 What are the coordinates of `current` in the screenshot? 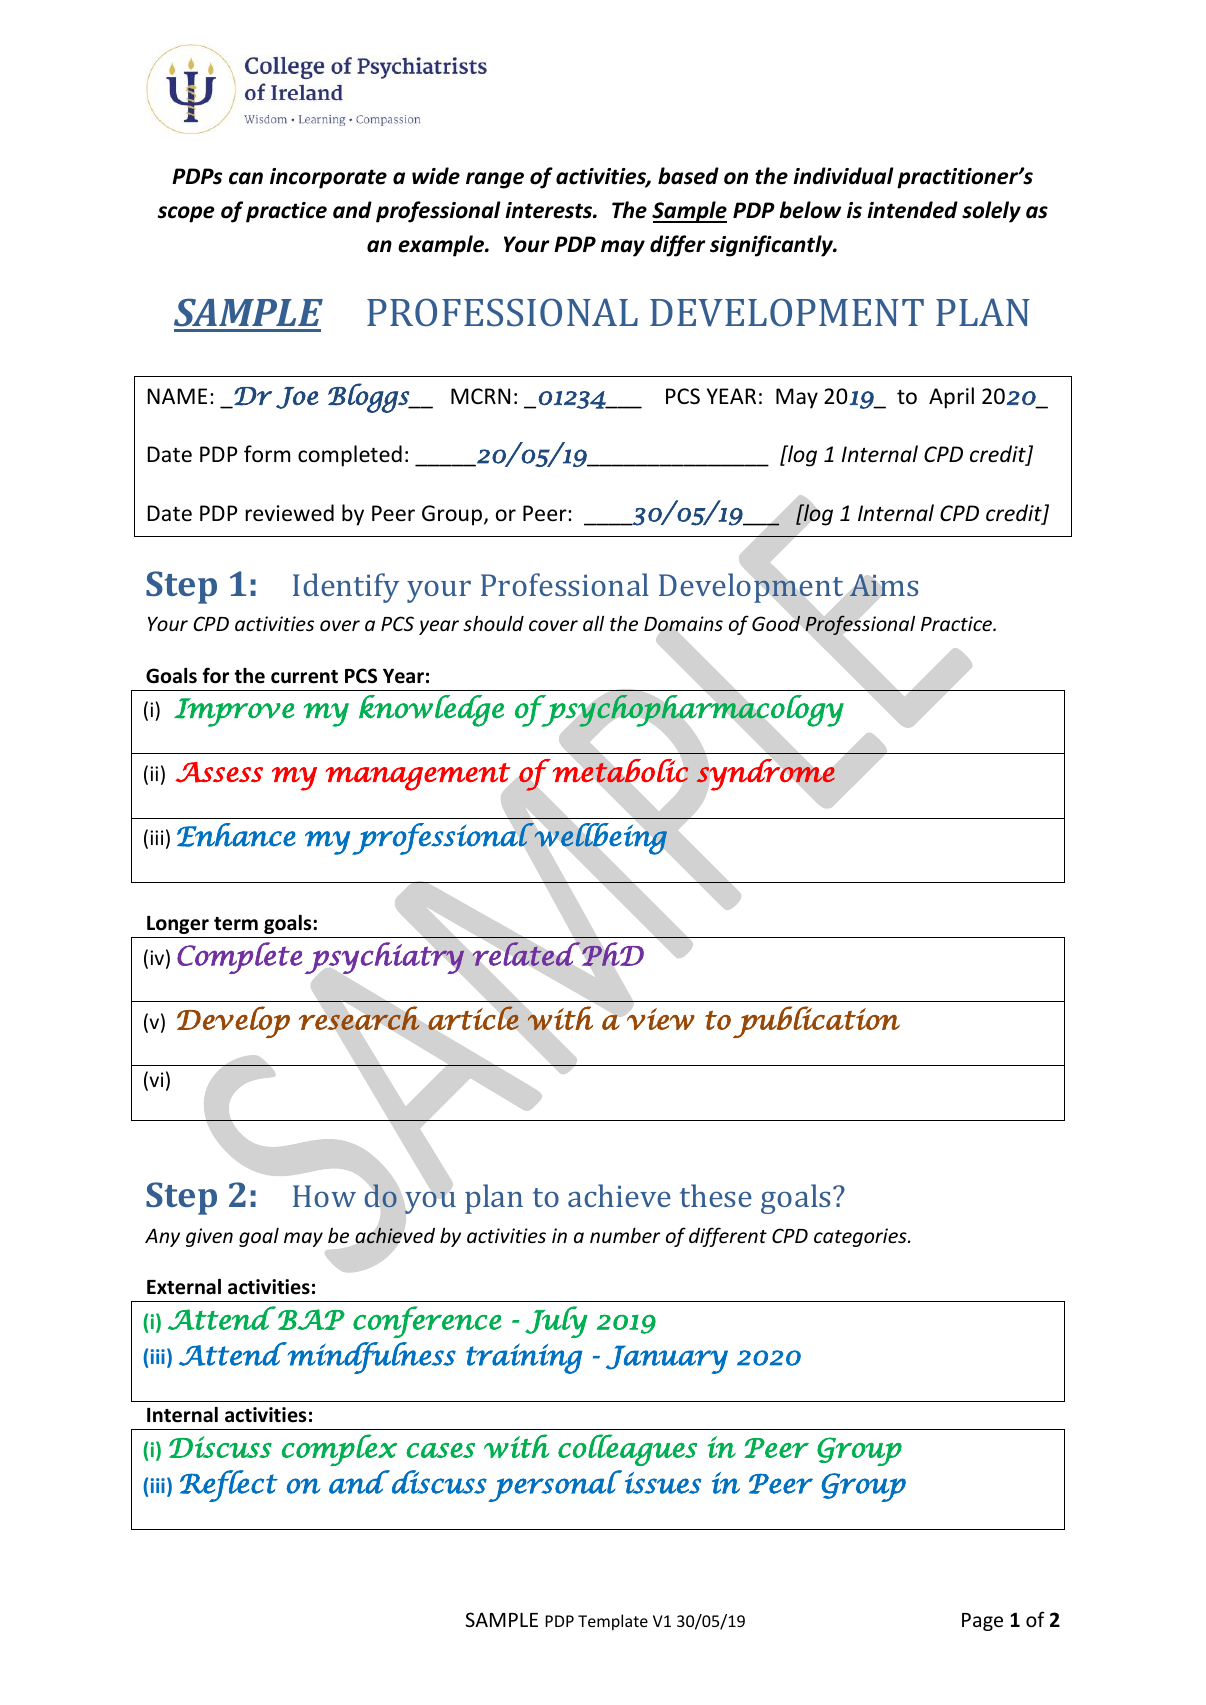 It's located at (304, 677).
